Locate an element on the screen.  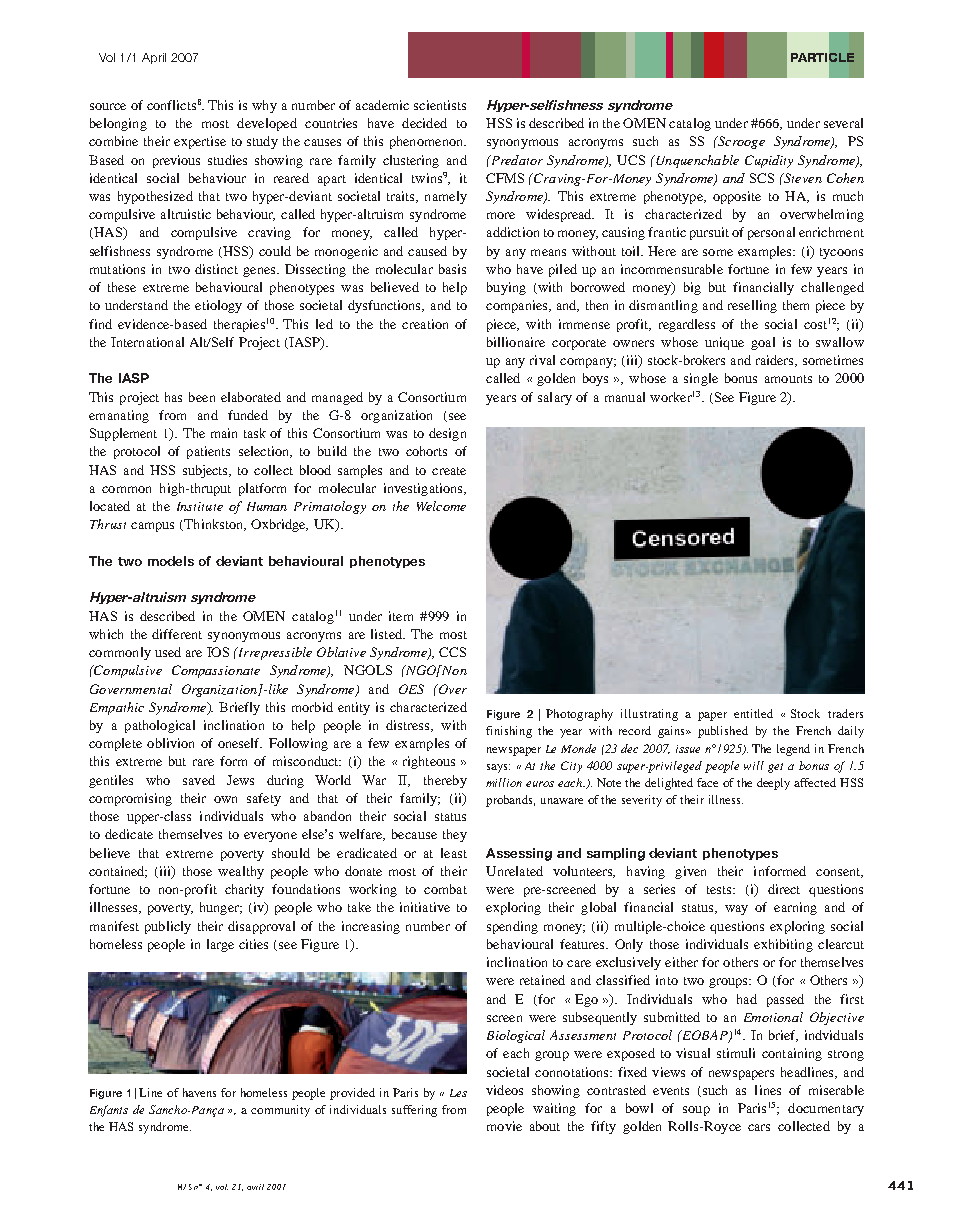
charity is located at coordinates (244, 890).
